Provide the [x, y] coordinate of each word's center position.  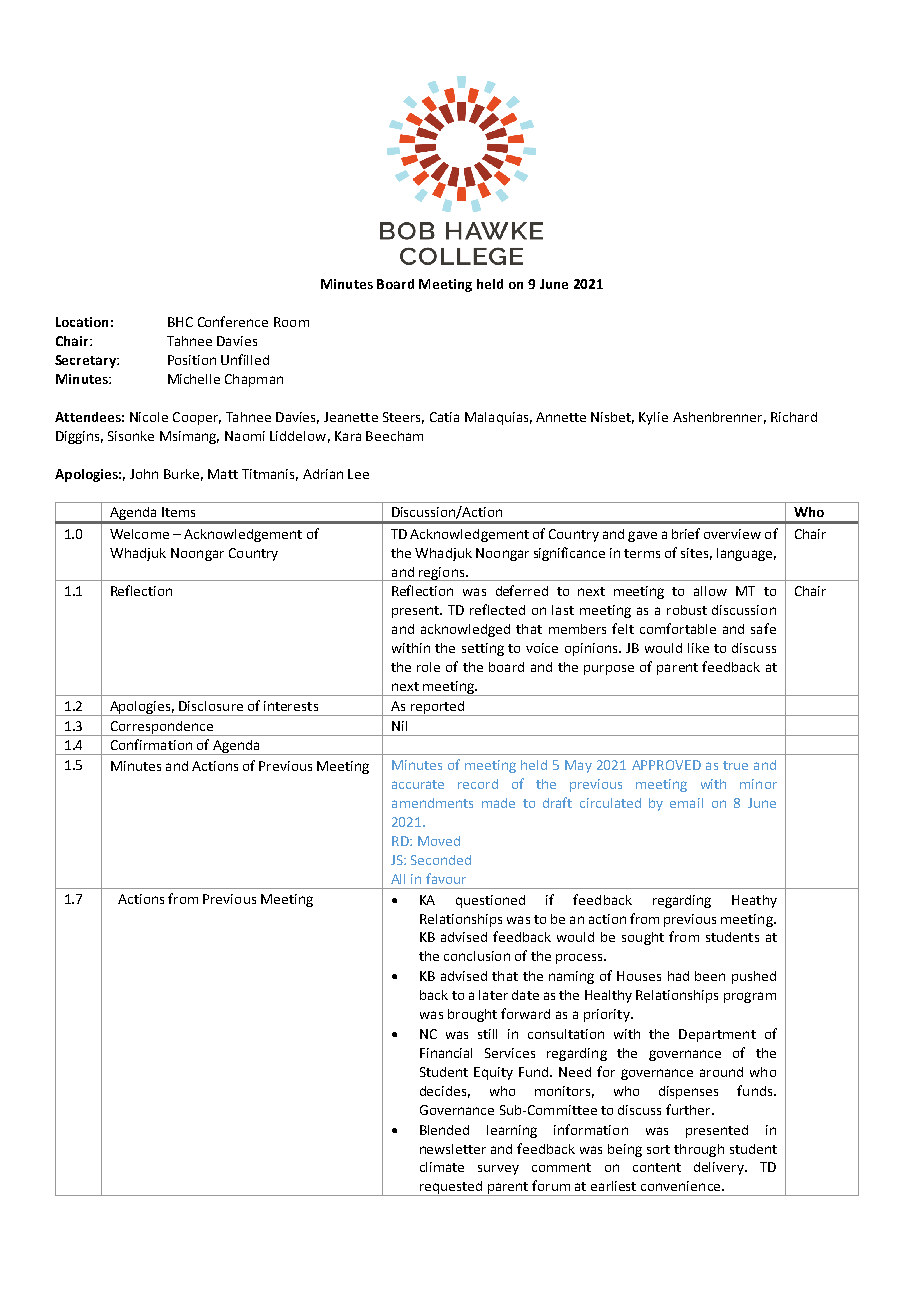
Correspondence [161, 728]
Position [192, 360]
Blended [444, 1130]
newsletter [453, 1149]
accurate [418, 784]
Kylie [653, 418]
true [735, 765]
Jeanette [351, 417]
